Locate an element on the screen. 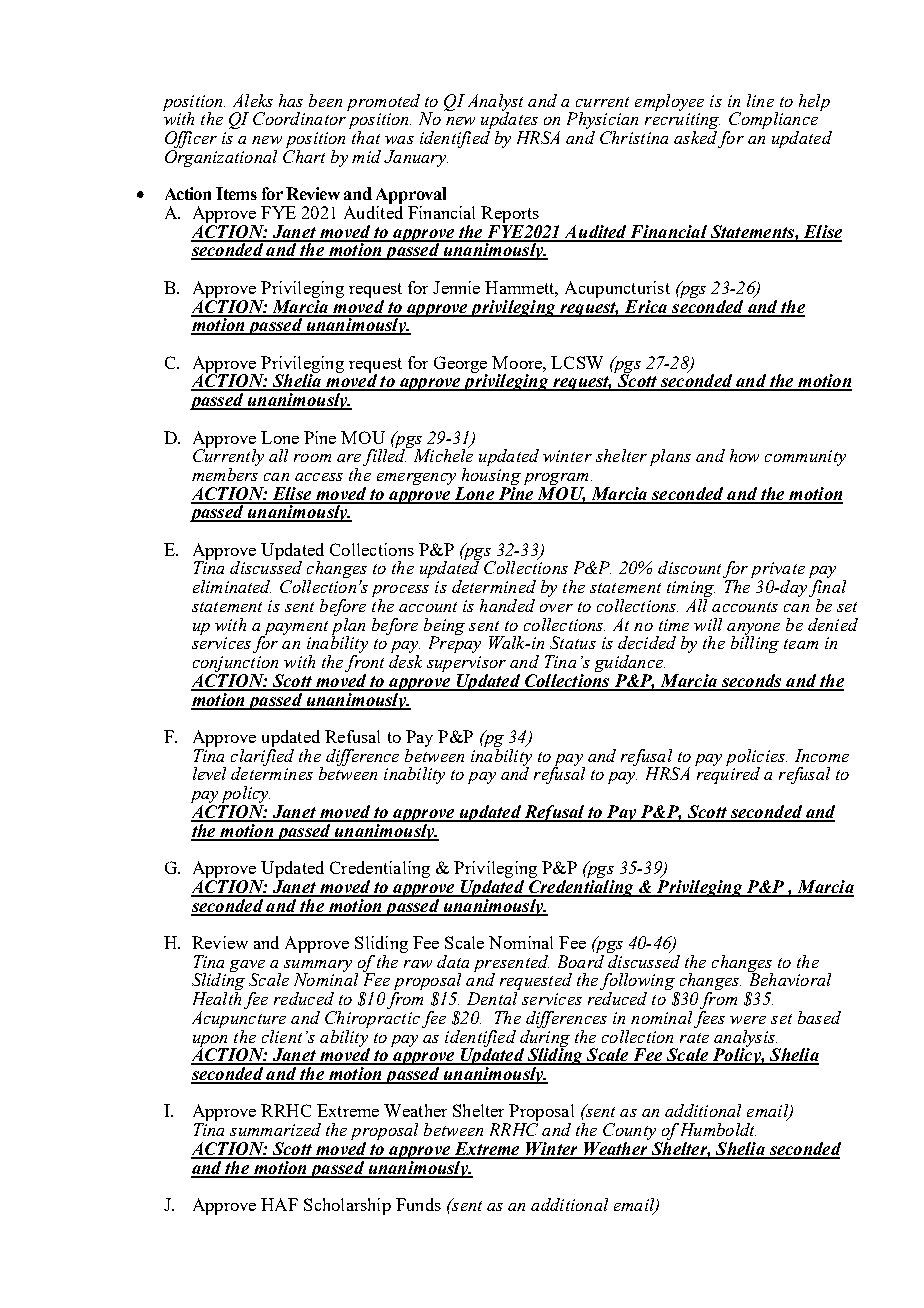  Humboldt is located at coordinates (718, 1129).
